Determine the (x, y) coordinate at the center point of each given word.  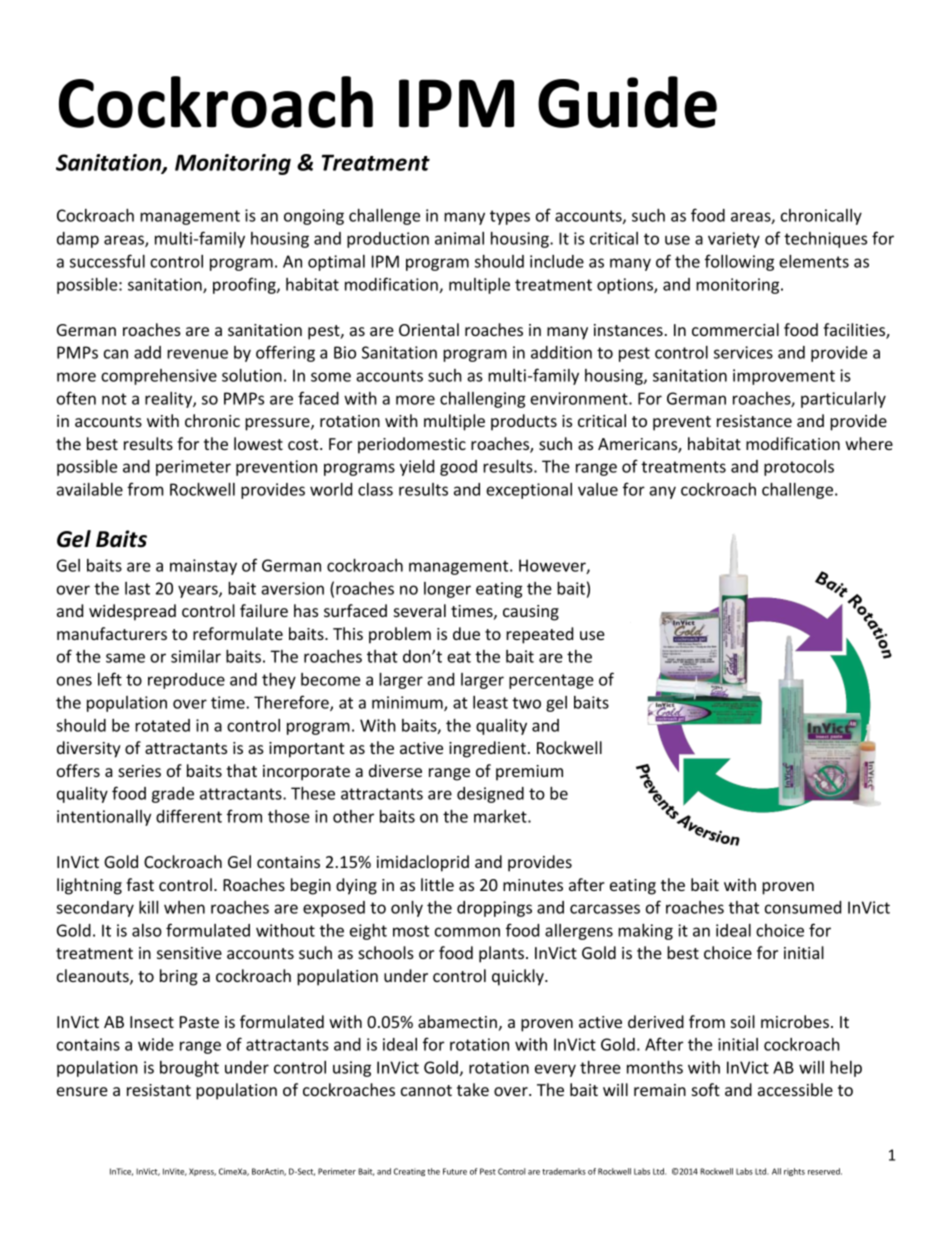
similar (196, 656)
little (437, 884)
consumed (803, 907)
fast (140, 884)
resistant (159, 1090)
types (510, 217)
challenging (483, 399)
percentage (551, 681)
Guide (627, 102)
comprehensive (159, 377)
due (466, 633)
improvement (784, 377)
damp (78, 240)
